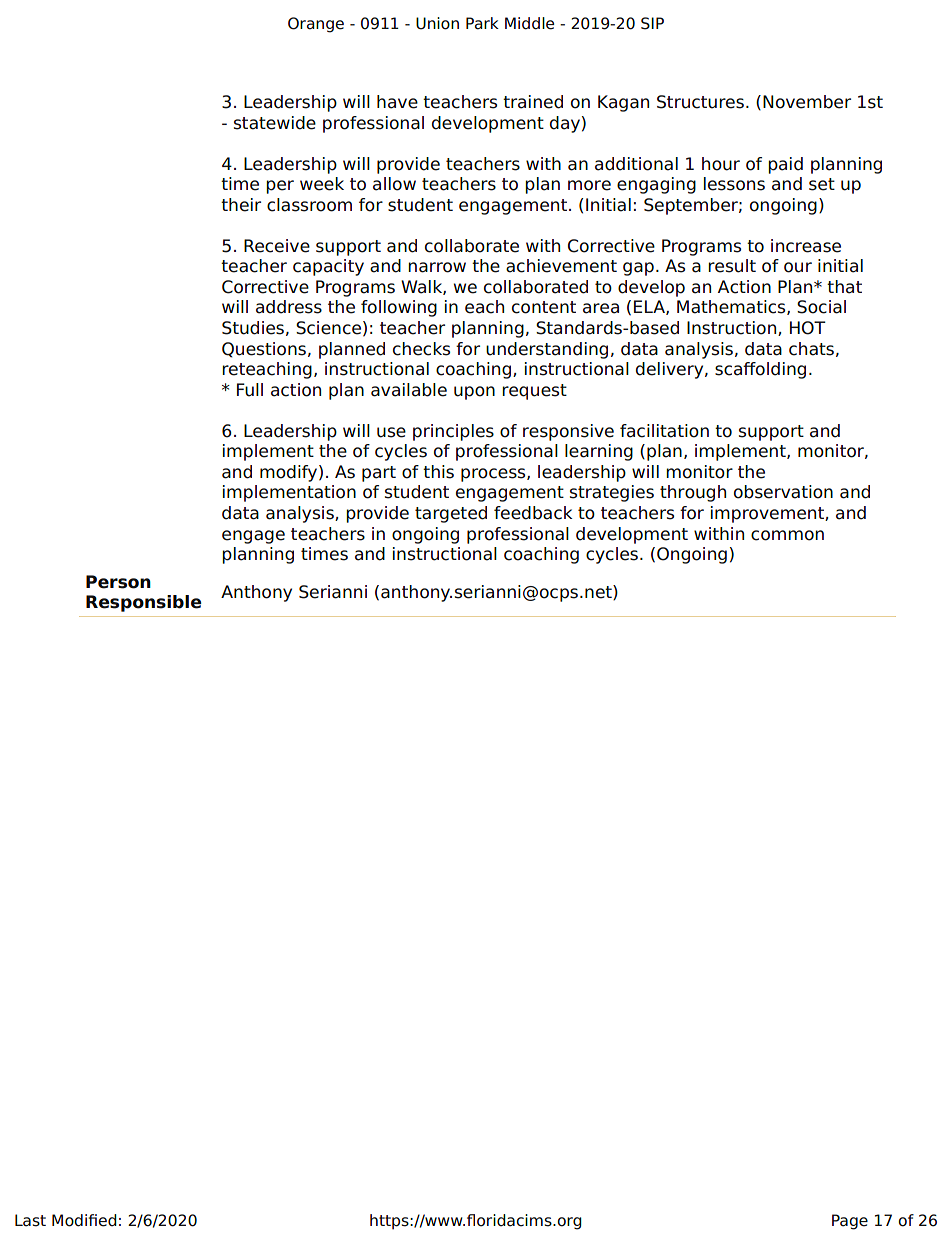 The width and height of the screenshot is (952, 1233). I want to click on targeted, so click(451, 514).
